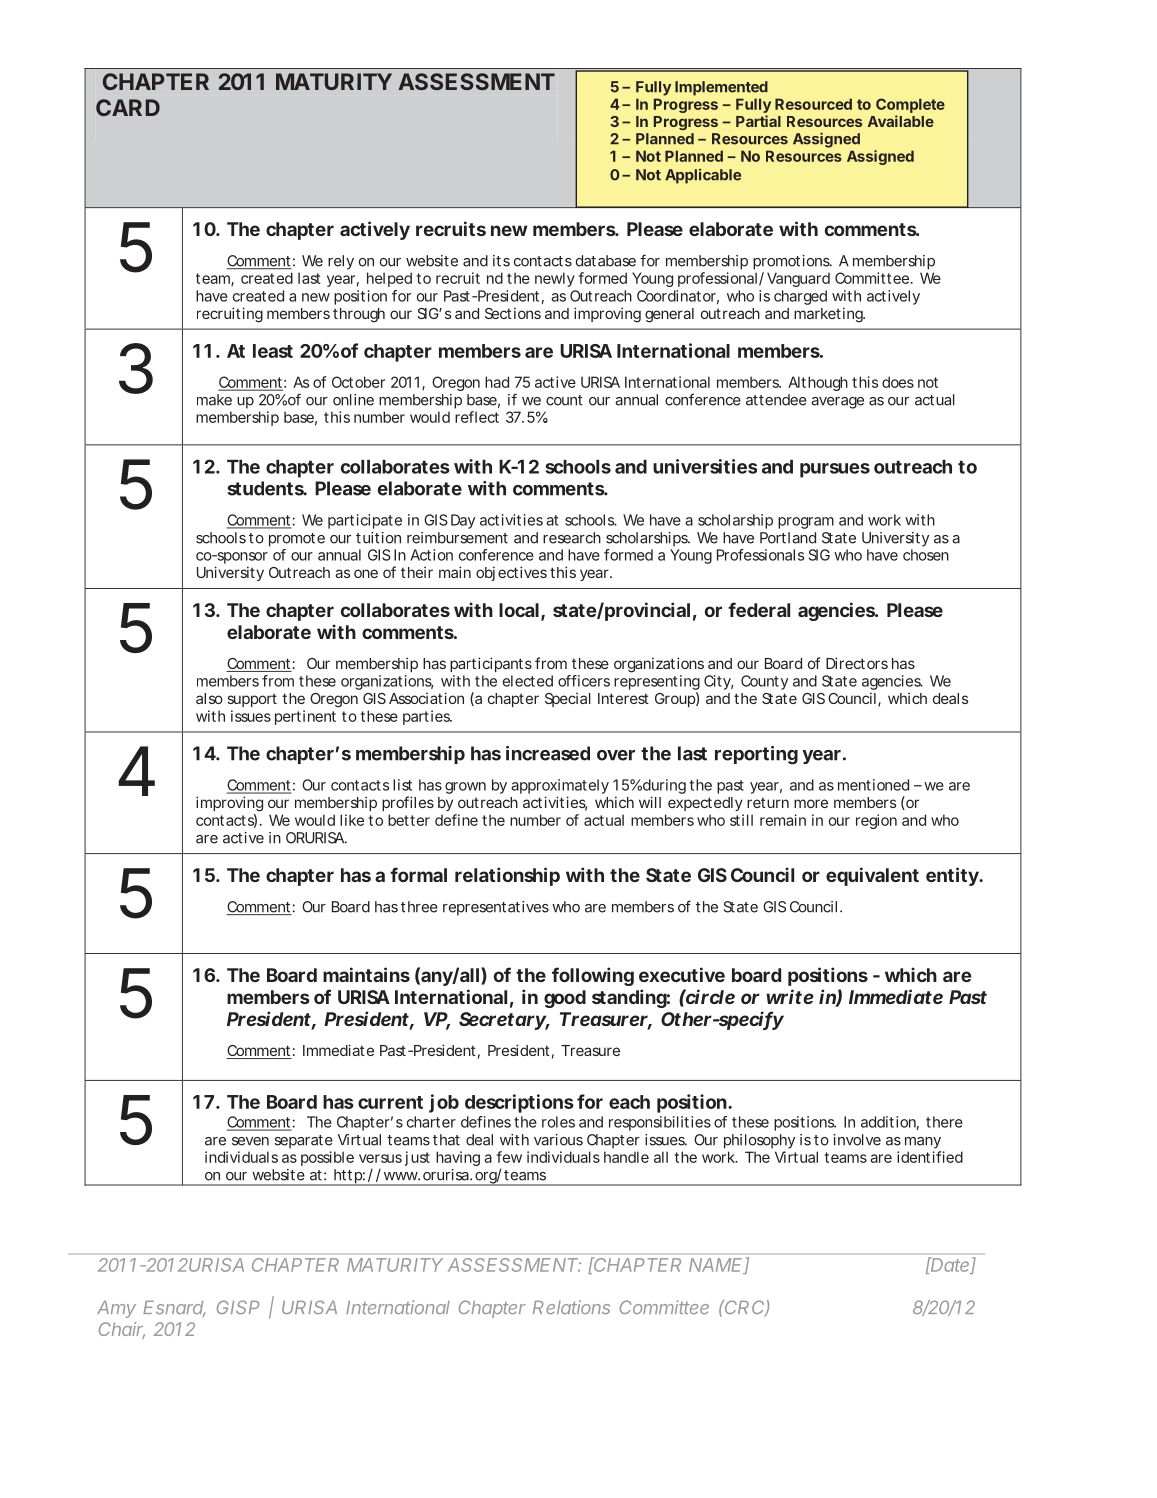 This page has width=1157, height=1498. Describe the element at coordinates (857, 663) in the page. I see `Directors` at that location.
